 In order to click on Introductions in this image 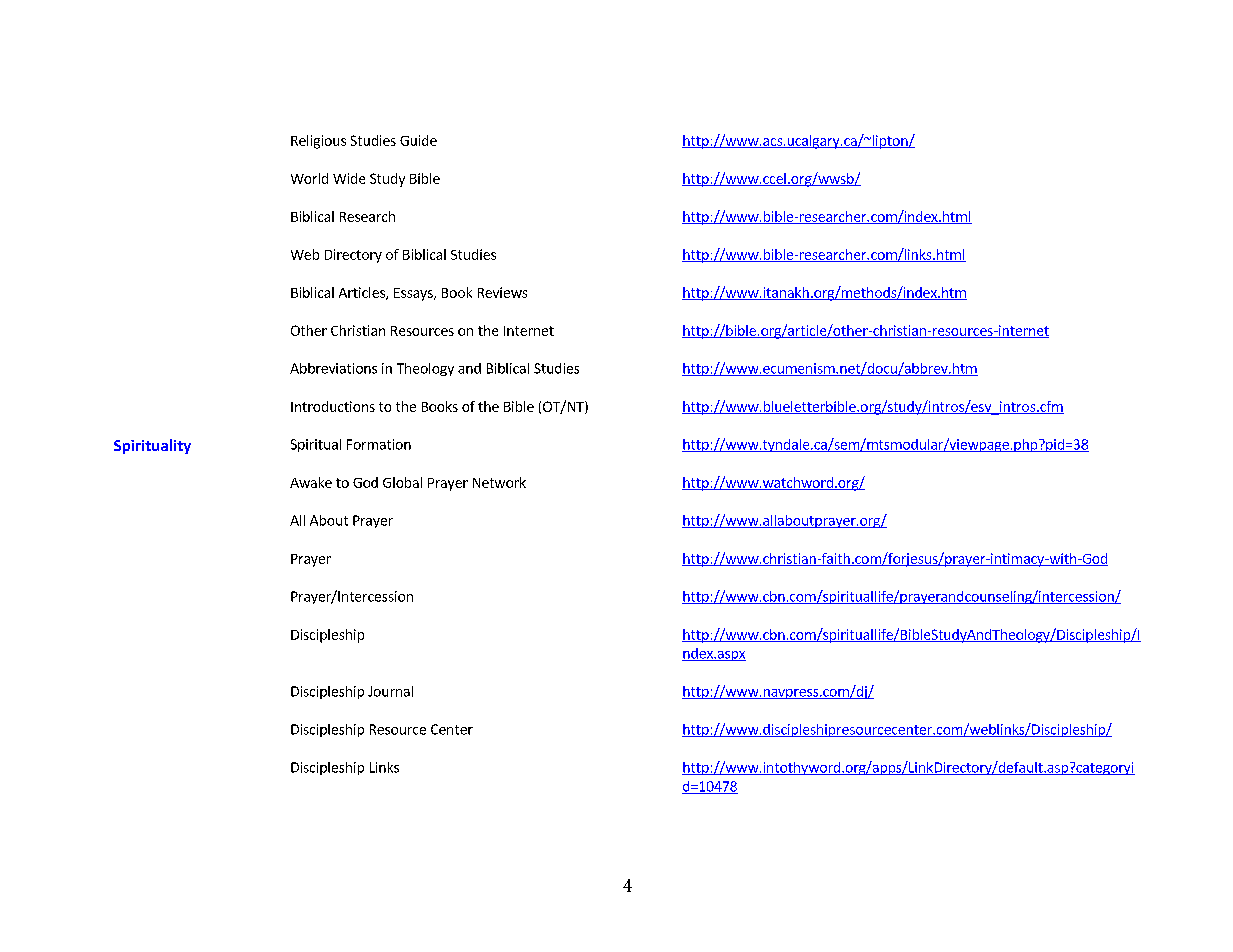, I will do `click(333, 406)`.
